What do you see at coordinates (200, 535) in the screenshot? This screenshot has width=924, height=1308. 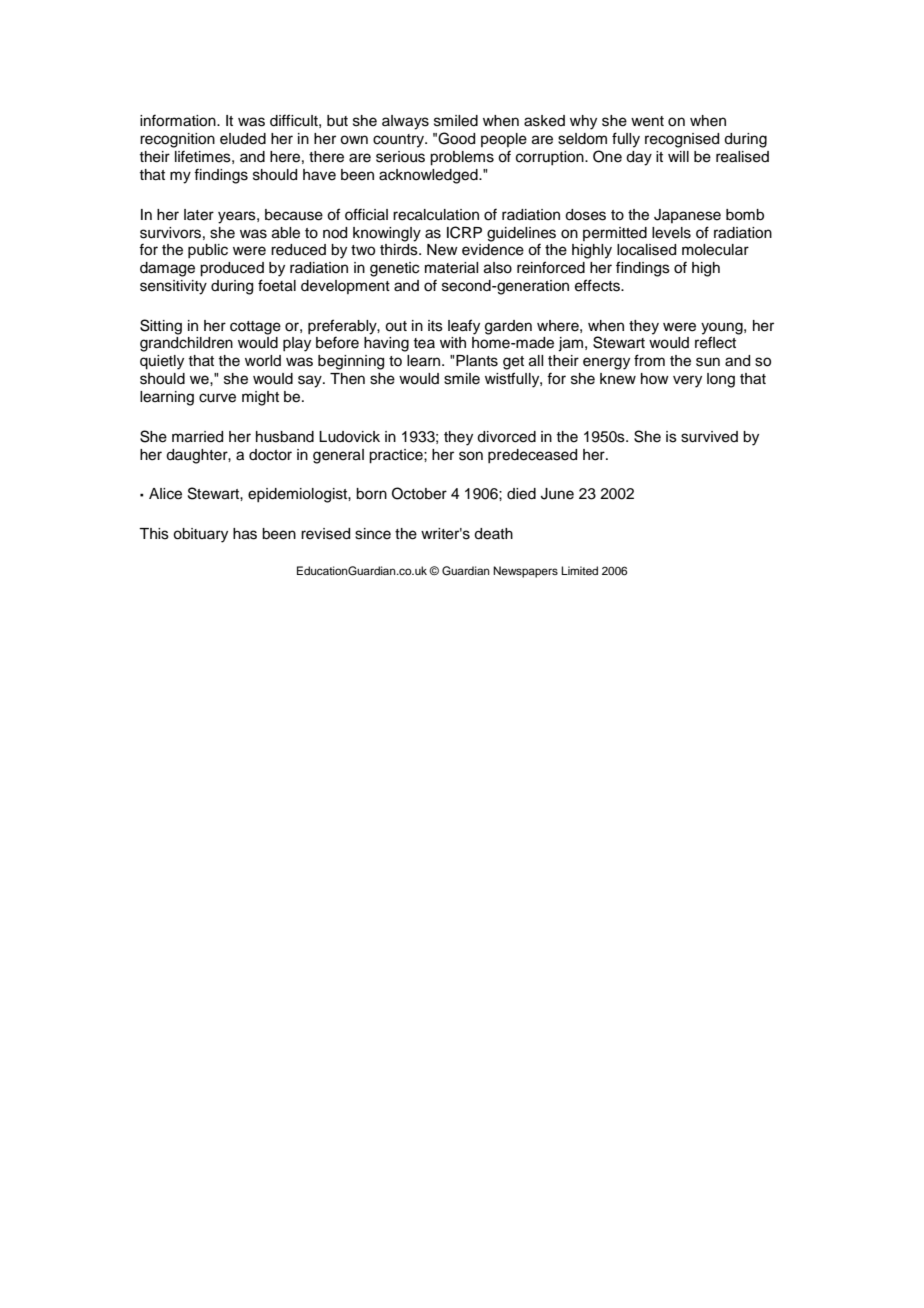 I see `obituary` at bounding box center [200, 535].
